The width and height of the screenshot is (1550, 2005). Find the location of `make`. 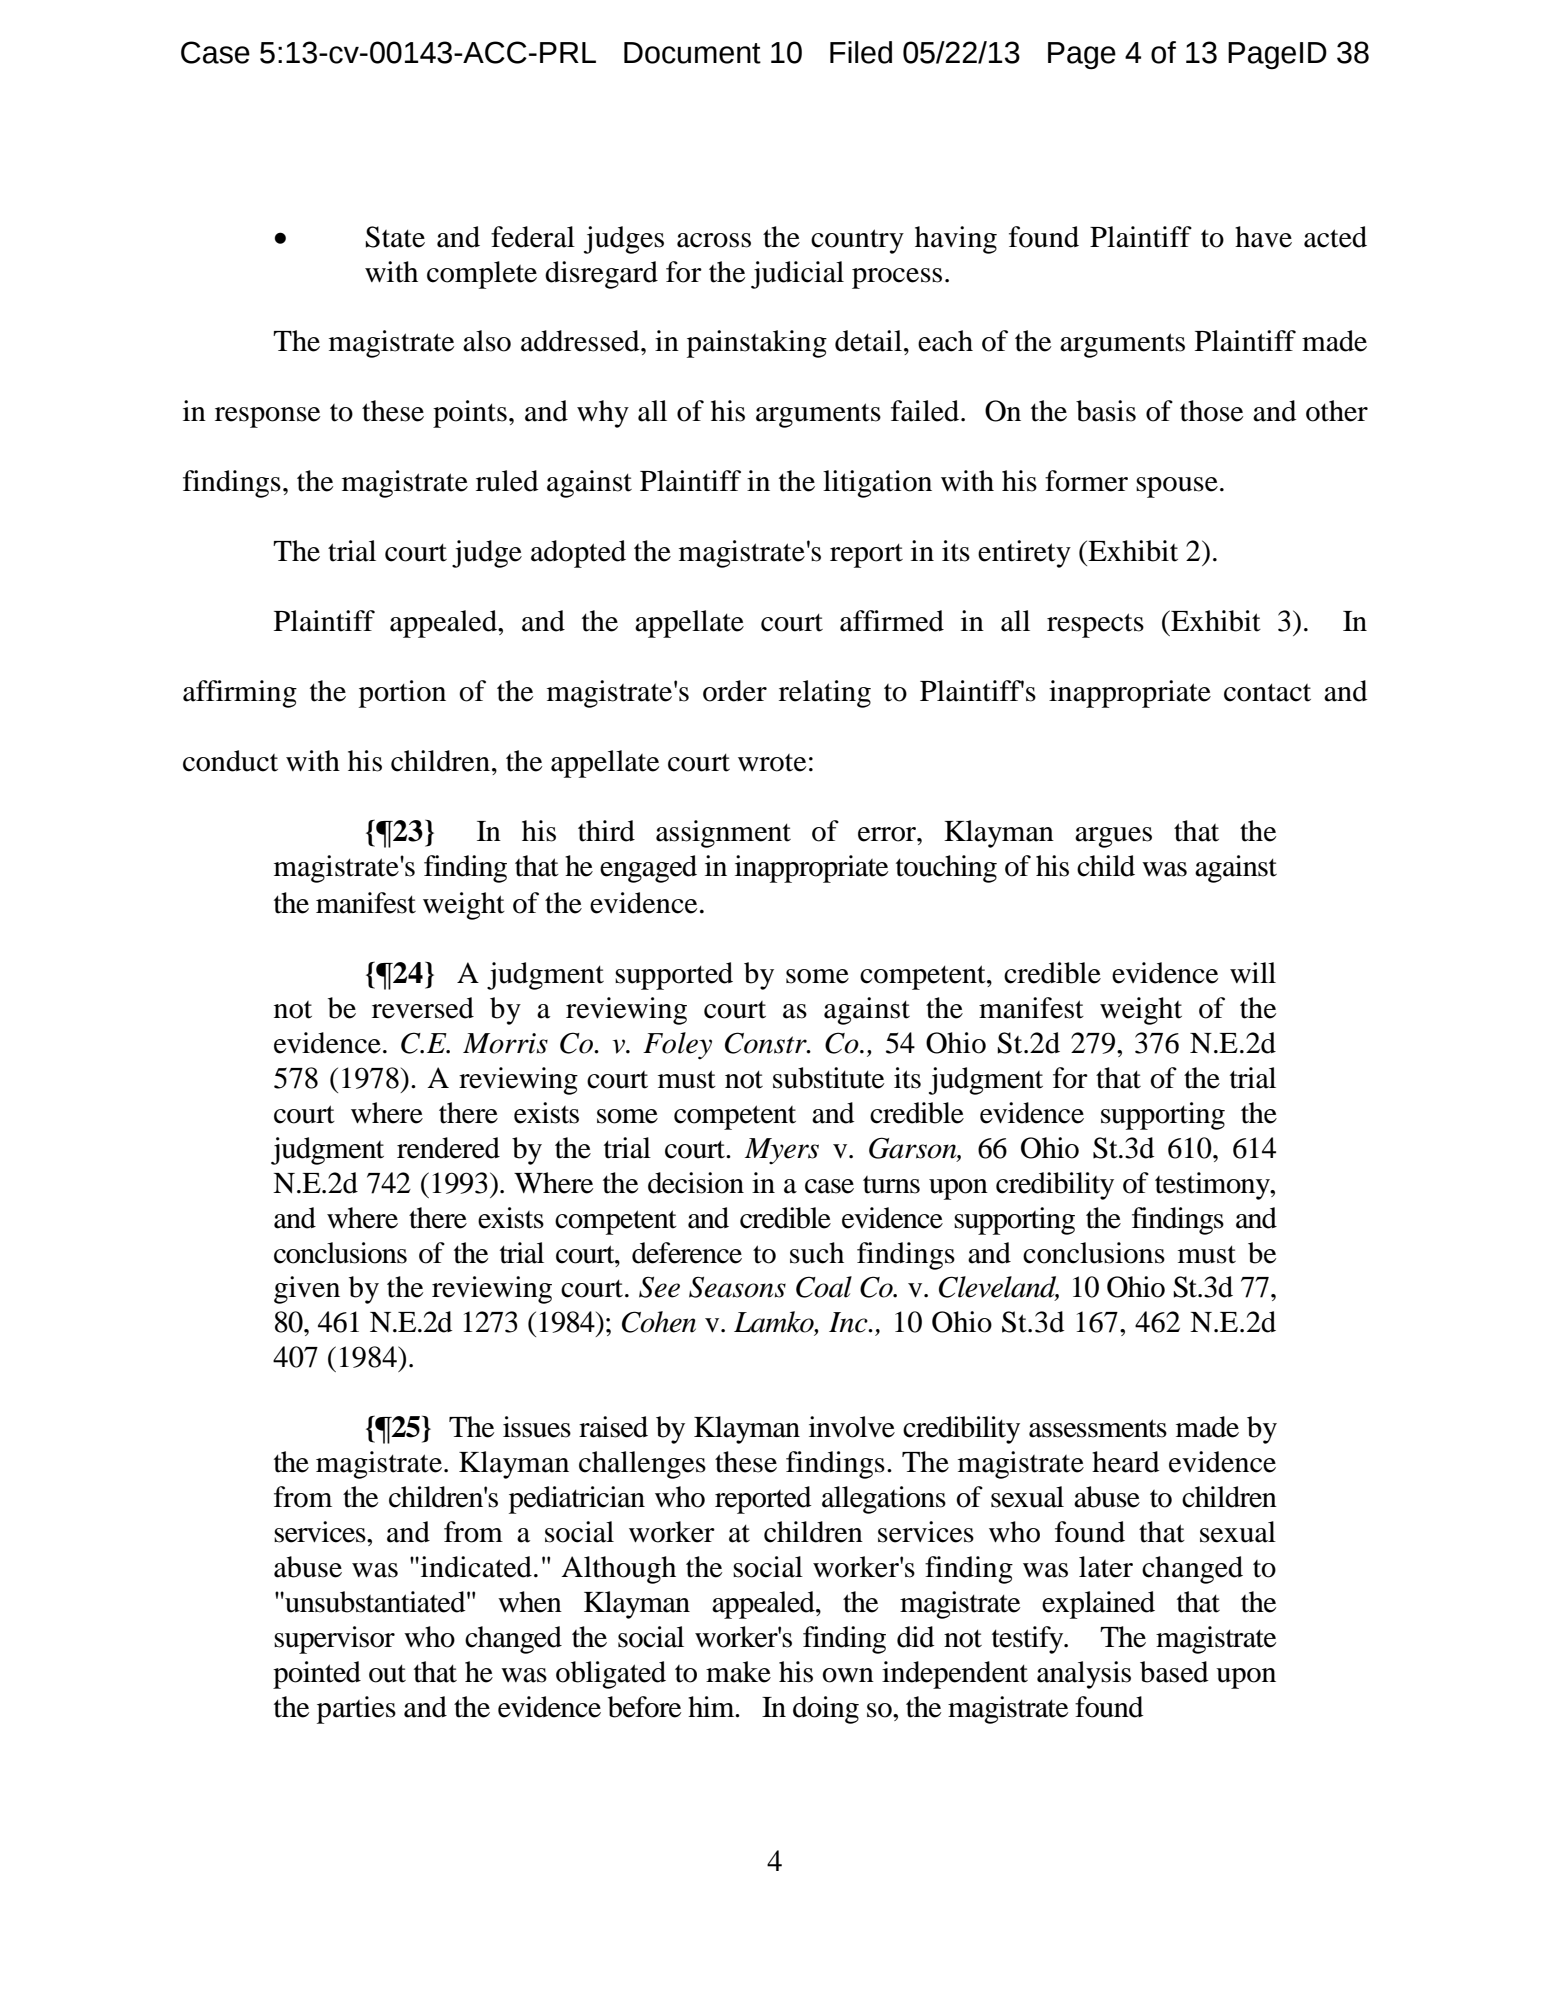

make is located at coordinates (738, 1672).
